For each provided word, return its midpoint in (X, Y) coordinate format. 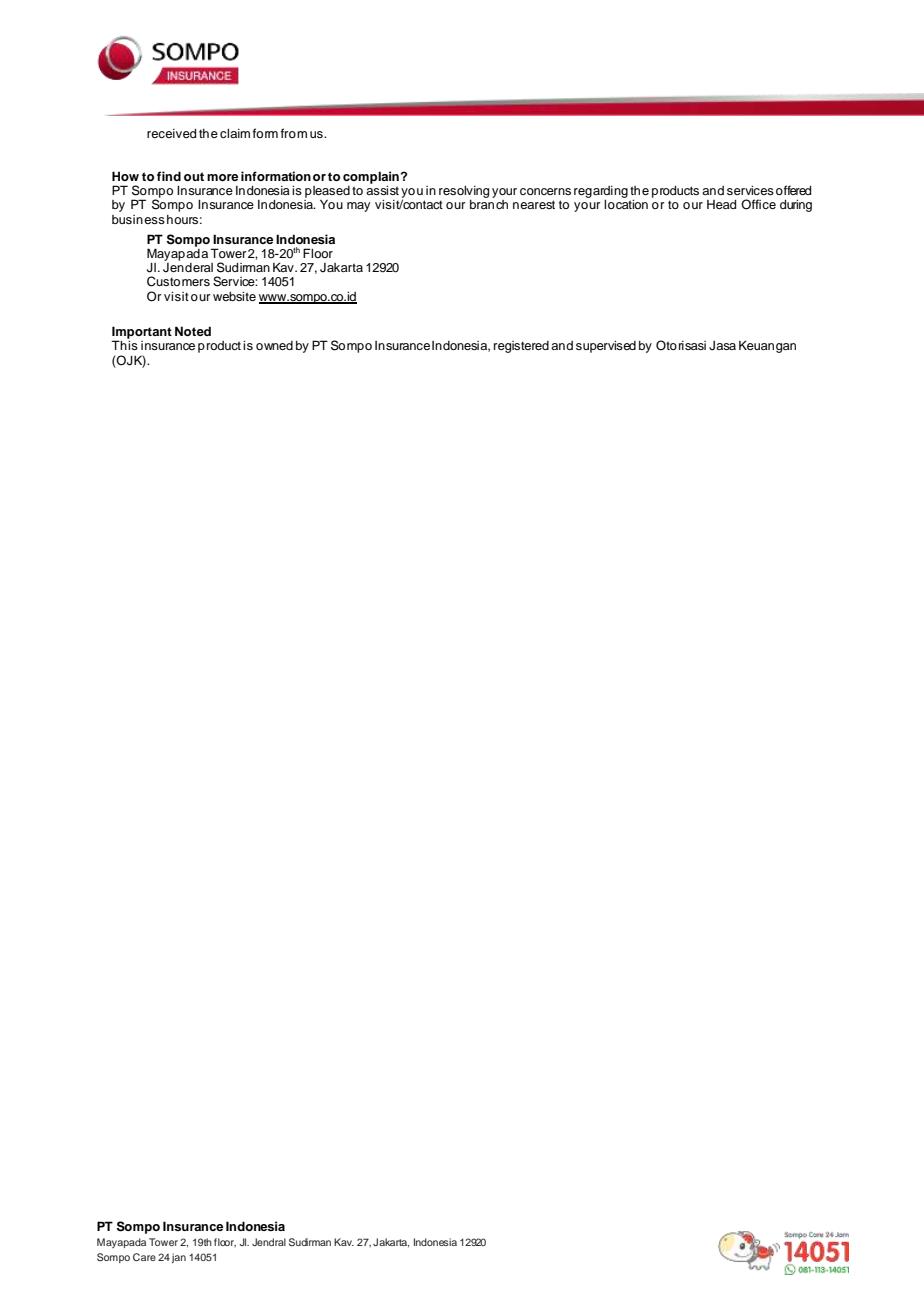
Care (144, 1257)
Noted (193, 331)
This (124, 344)
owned (274, 345)
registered (521, 347)
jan (179, 1258)
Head (721, 204)
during (796, 206)
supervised (606, 347)
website (234, 296)
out (194, 176)
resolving (464, 192)
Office (758, 204)
